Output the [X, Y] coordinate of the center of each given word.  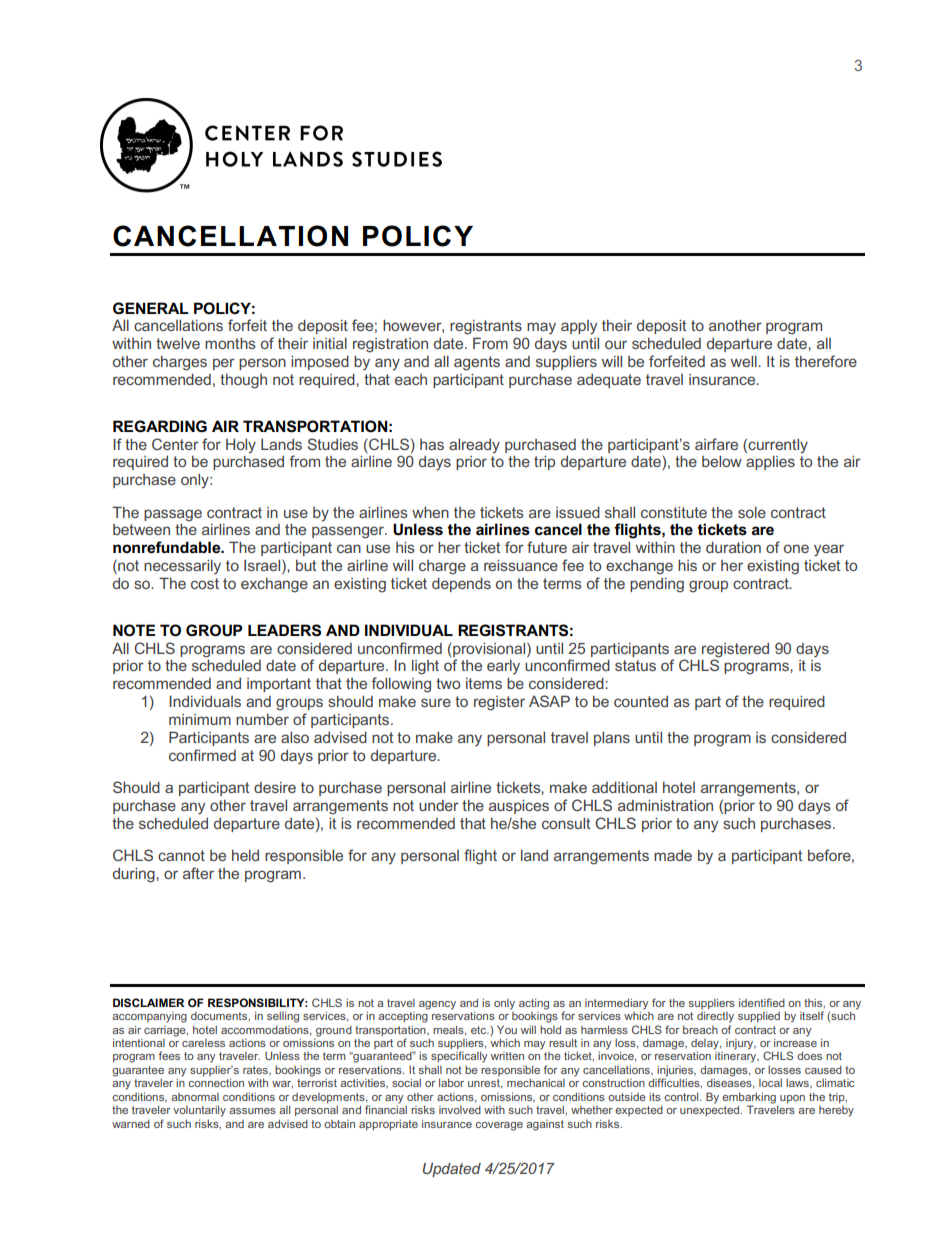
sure [436, 702]
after [198, 873]
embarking [750, 1099]
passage [173, 515]
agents [477, 363]
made [673, 855]
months [230, 343]
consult [566, 823]
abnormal [195, 1097]
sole [752, 512]
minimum [200, 719]
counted [641, 701]
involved [460, 1110]
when [430, 512]
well [745, 361]
